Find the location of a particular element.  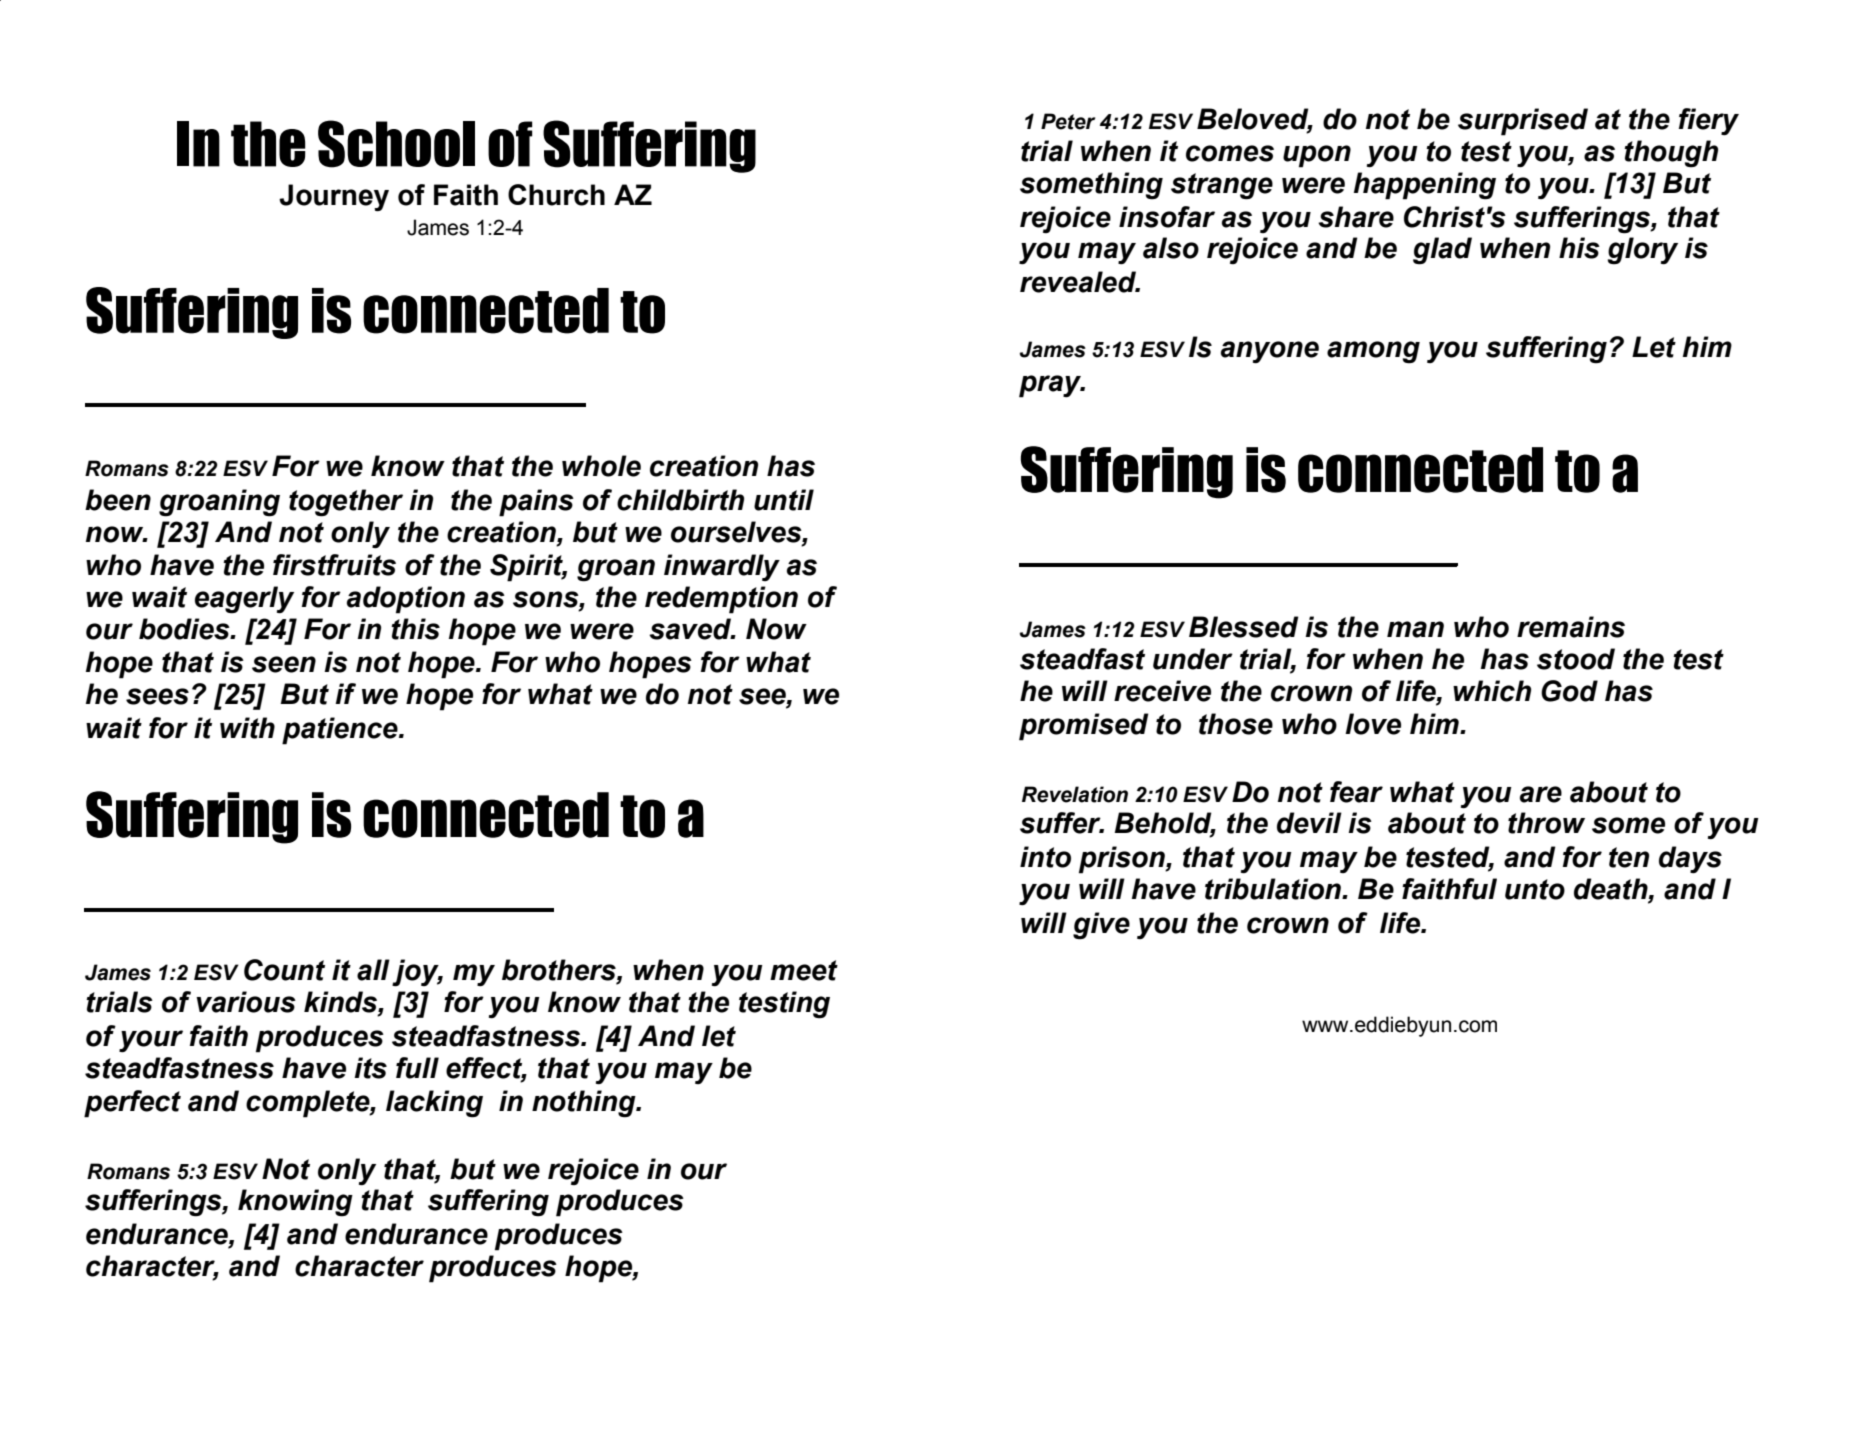

School is located at coordinates (396, 144).
